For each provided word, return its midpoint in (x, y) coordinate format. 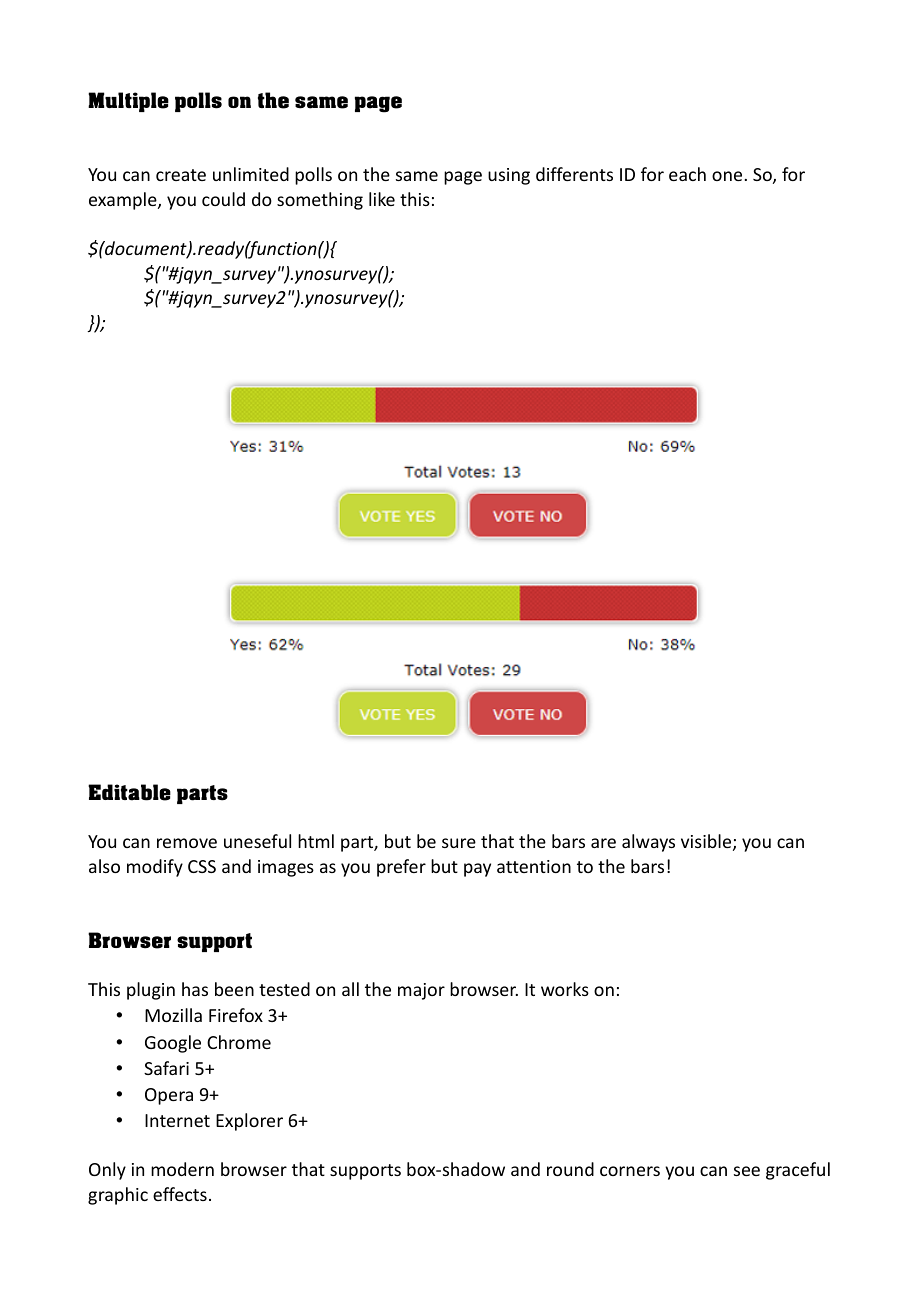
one (727, 176)
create (181, 175)
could (223, 199)
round (570, 1169)
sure (459, 843)
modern (182, 1169)
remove (187, 843)
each (687, 174)
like (382, 199)
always (648, 843)
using (509, 176)
